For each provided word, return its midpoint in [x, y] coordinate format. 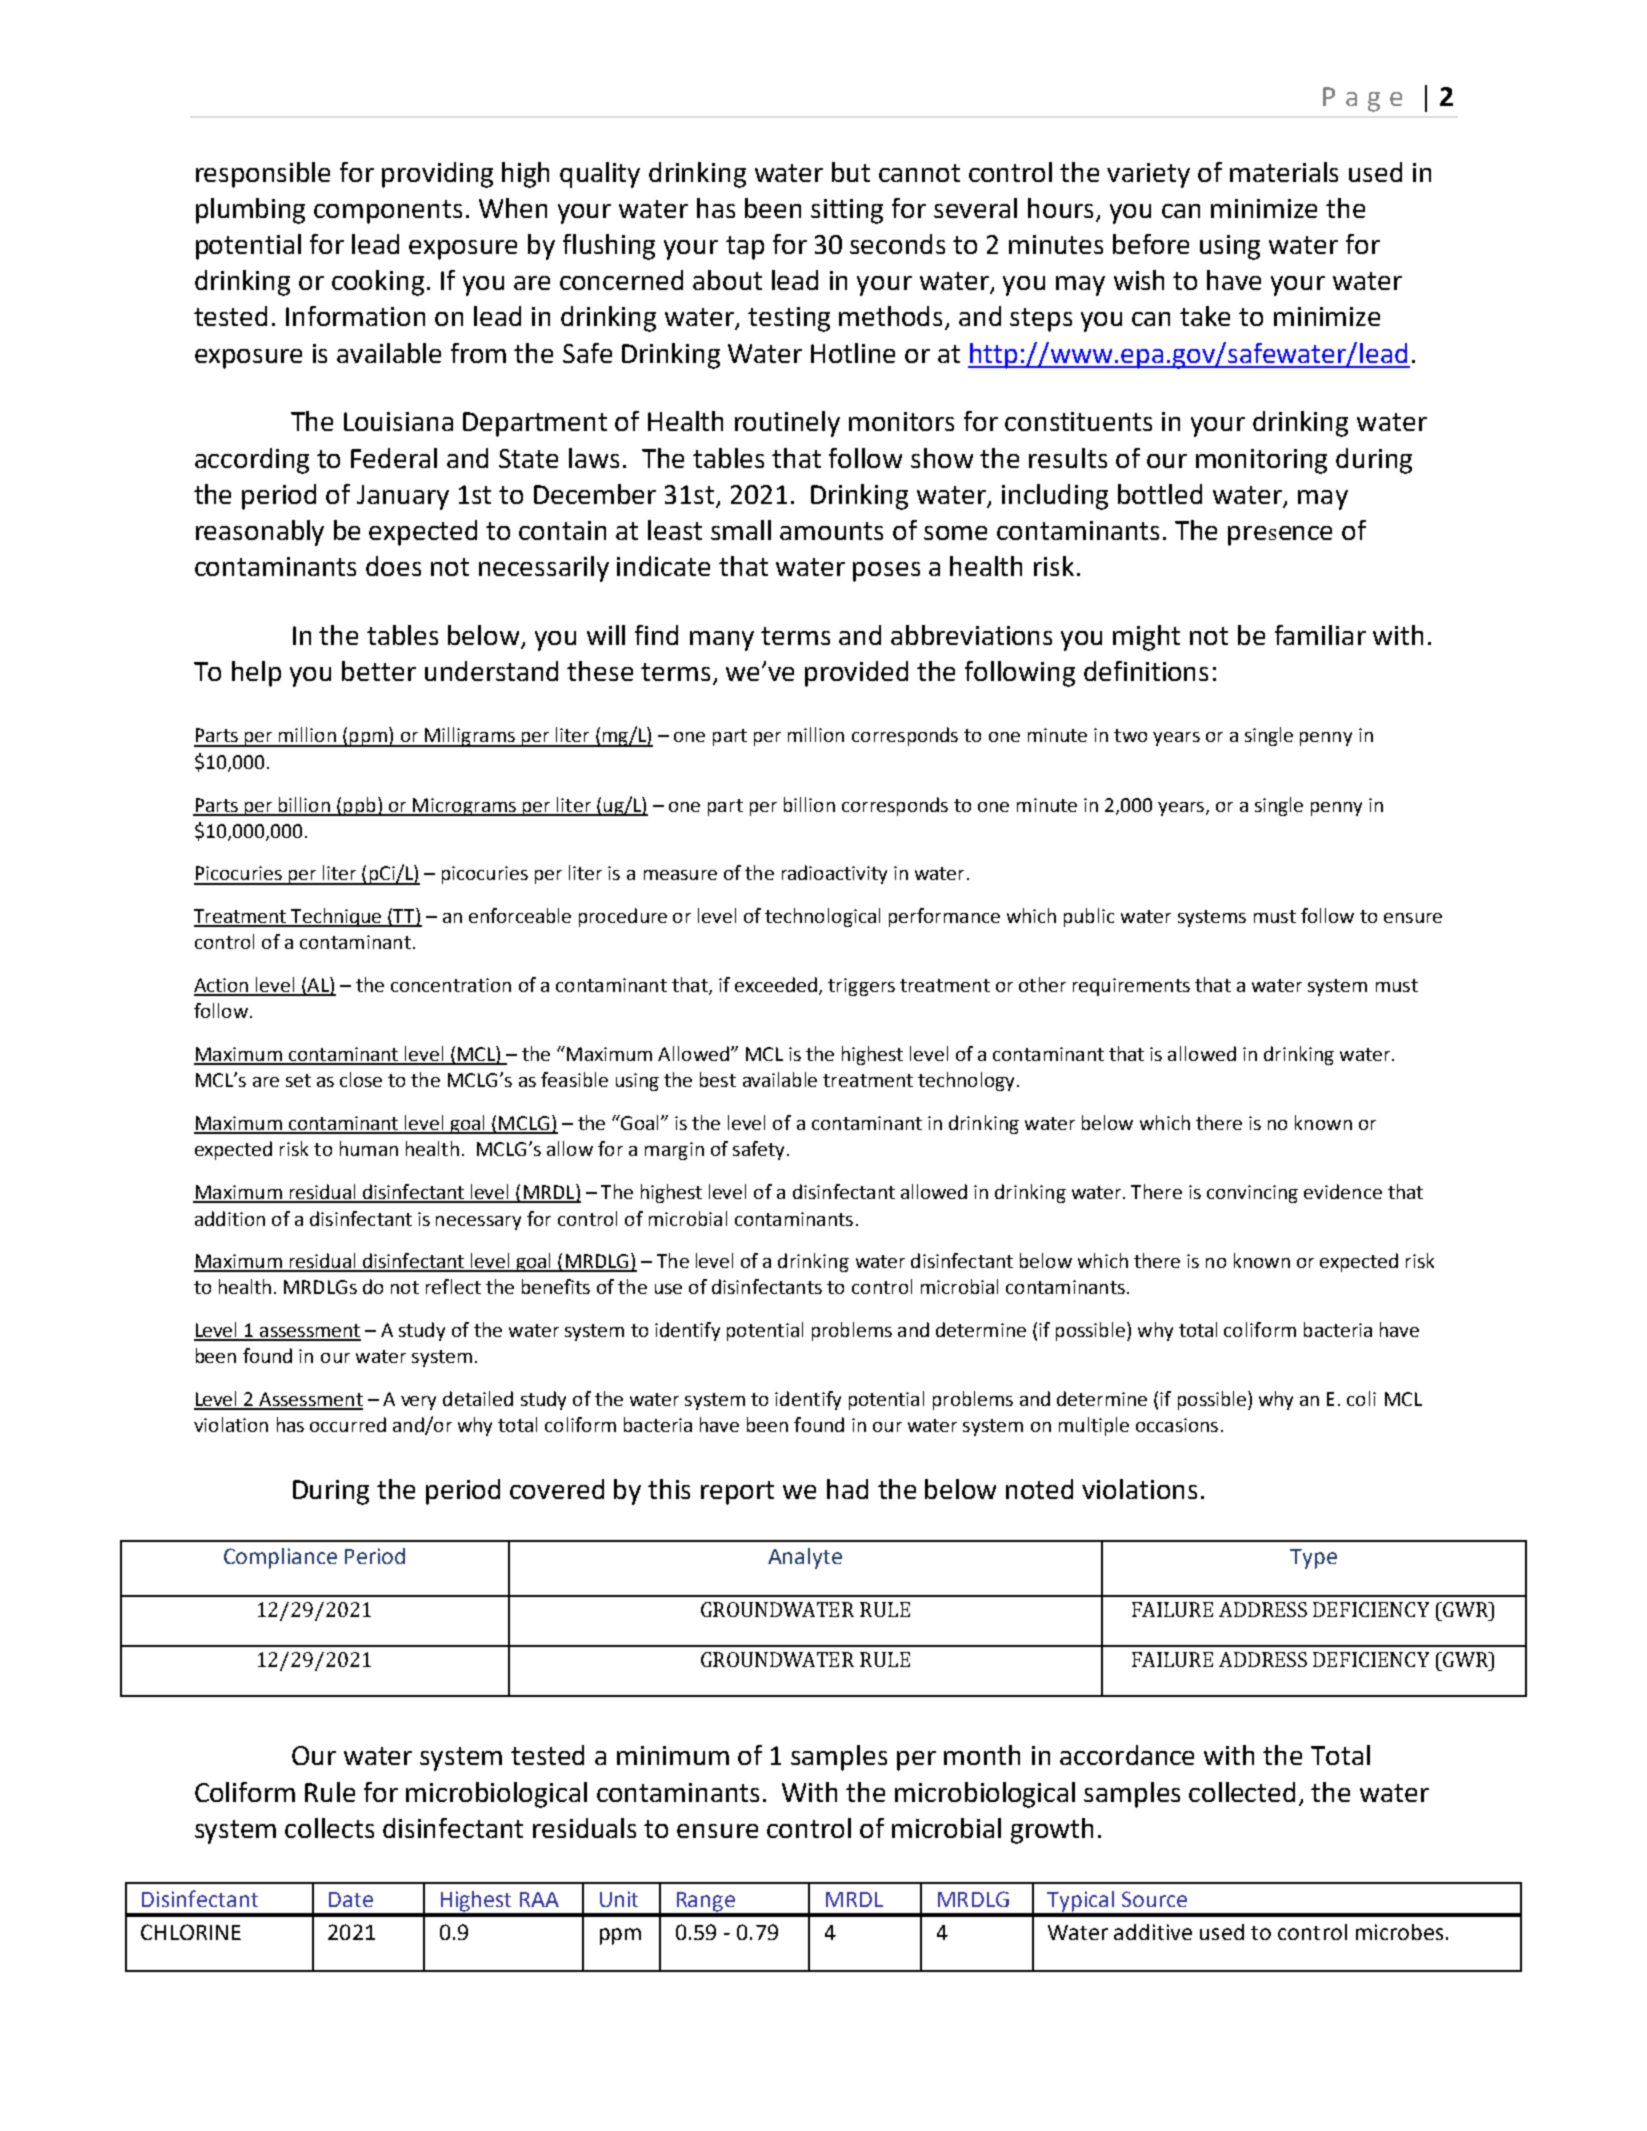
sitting [847, 211]
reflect [453, 1286]
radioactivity [834, 874]
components [388, 212]
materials [1284, 172]
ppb [360, 806]
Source [1154, 1899]
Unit [619, 1899]
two [1130, 735]
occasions [1177, 1425]
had [847, 1489]
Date [351, 1899]
